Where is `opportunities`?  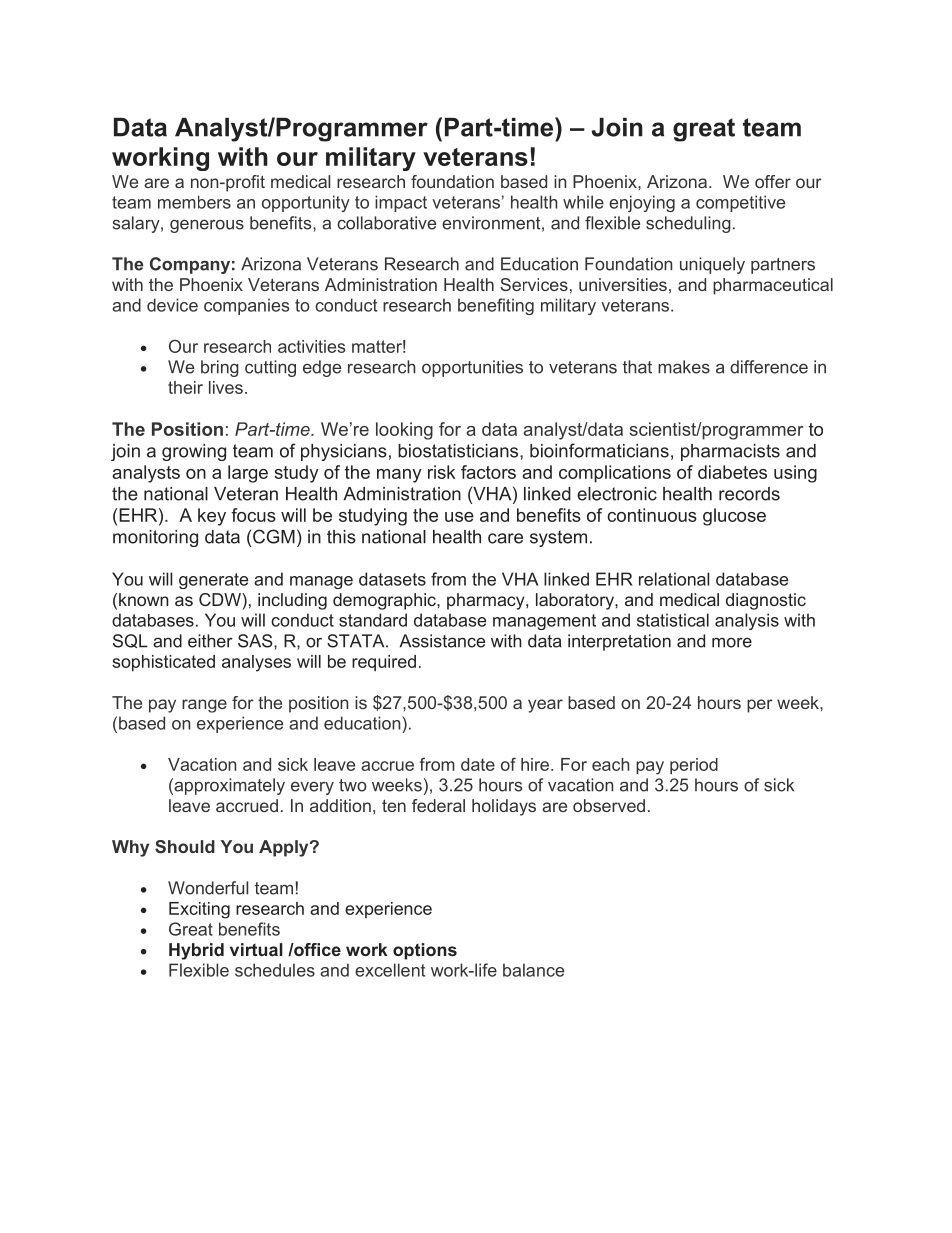 opportunities is located at coordinates (472, 368).
